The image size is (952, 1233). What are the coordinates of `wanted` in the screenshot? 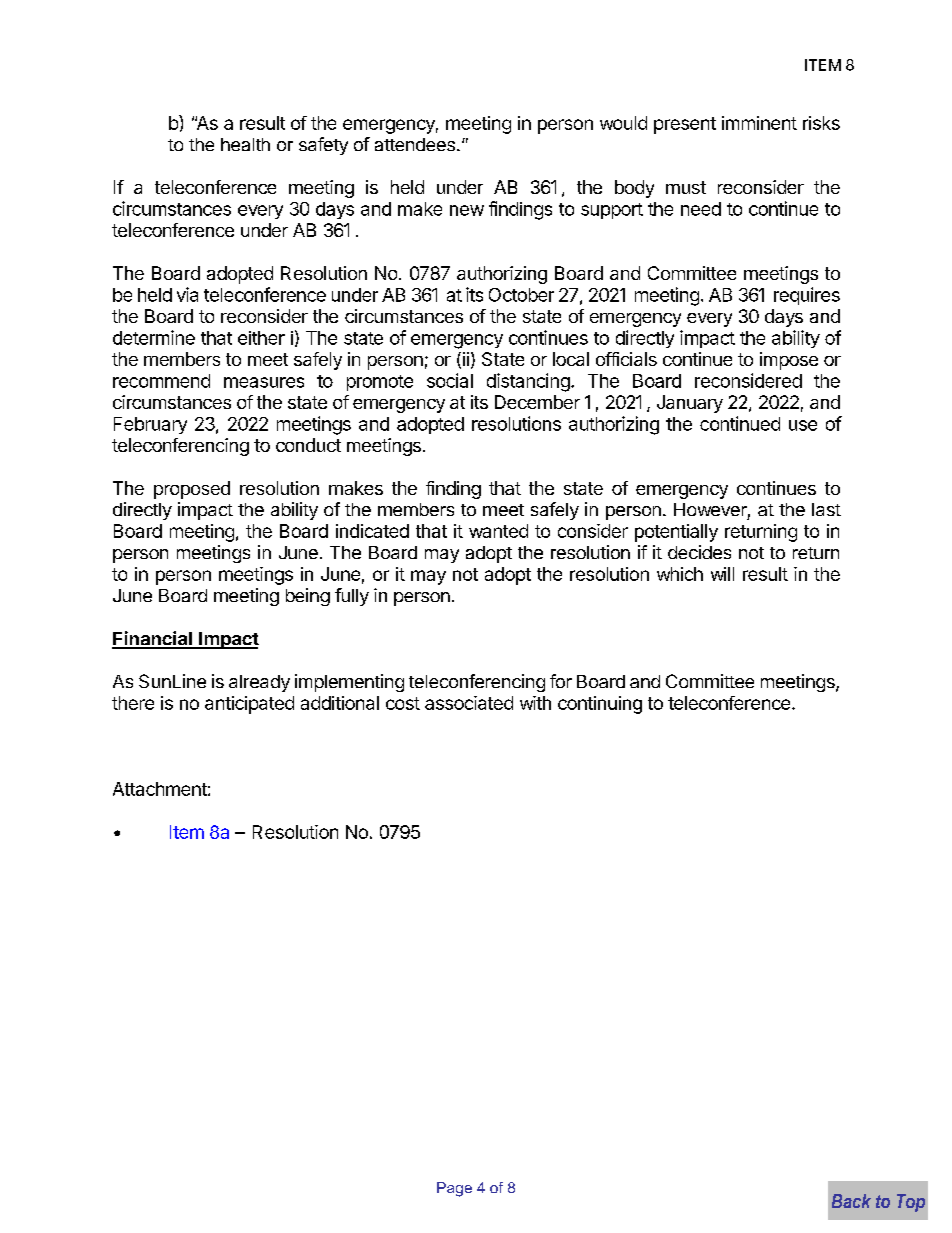 It's located at (498, 531).
